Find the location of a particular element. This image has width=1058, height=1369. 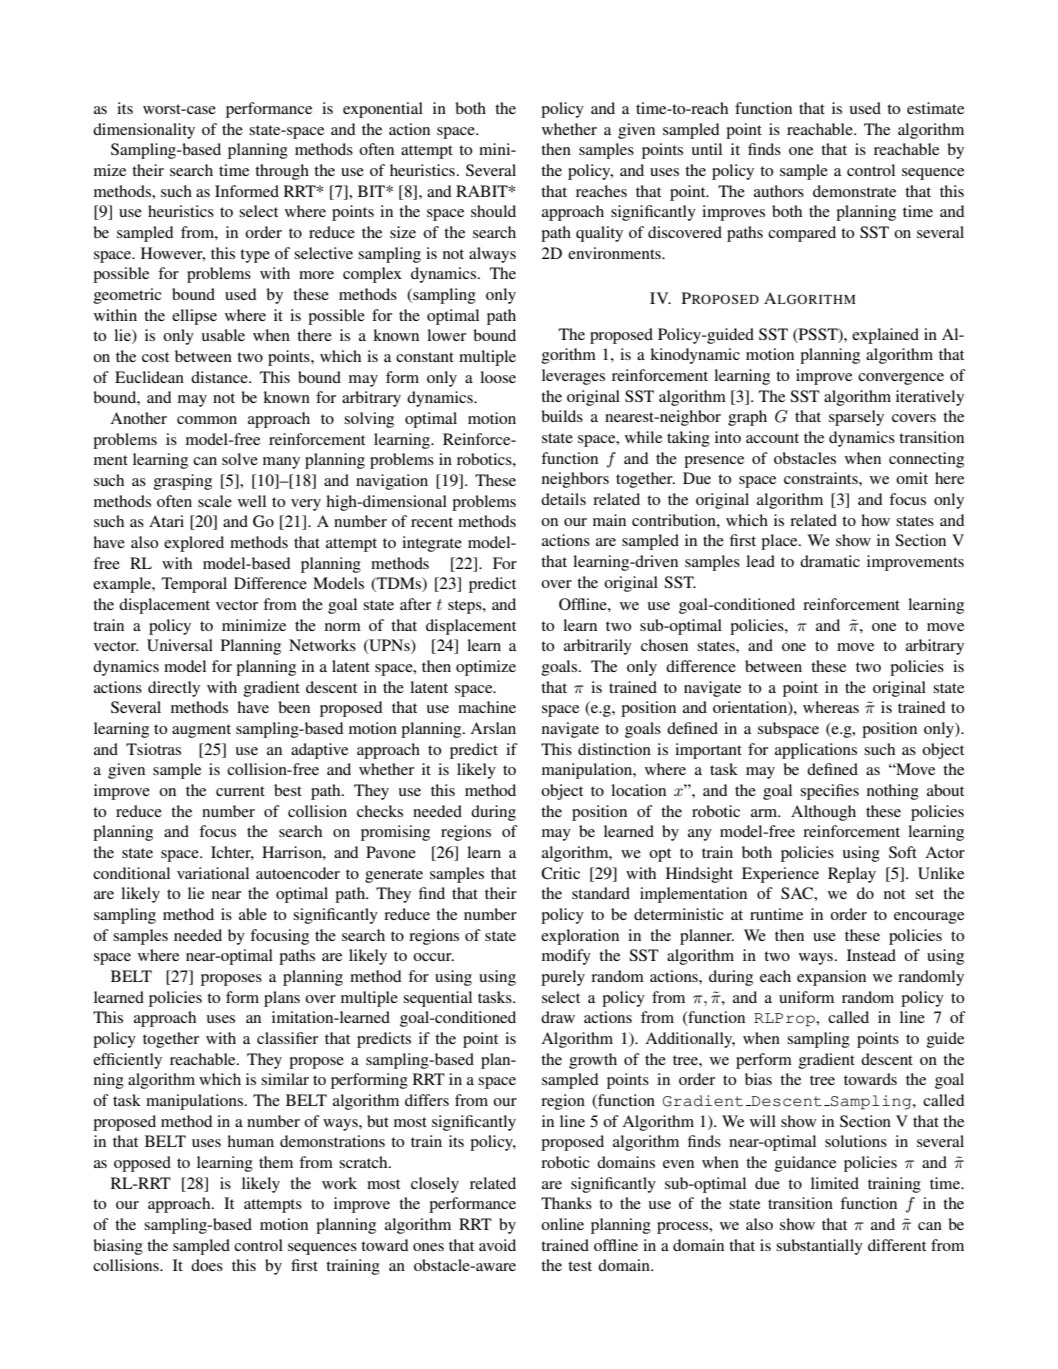

does is located at coordinates (207, 1265).
